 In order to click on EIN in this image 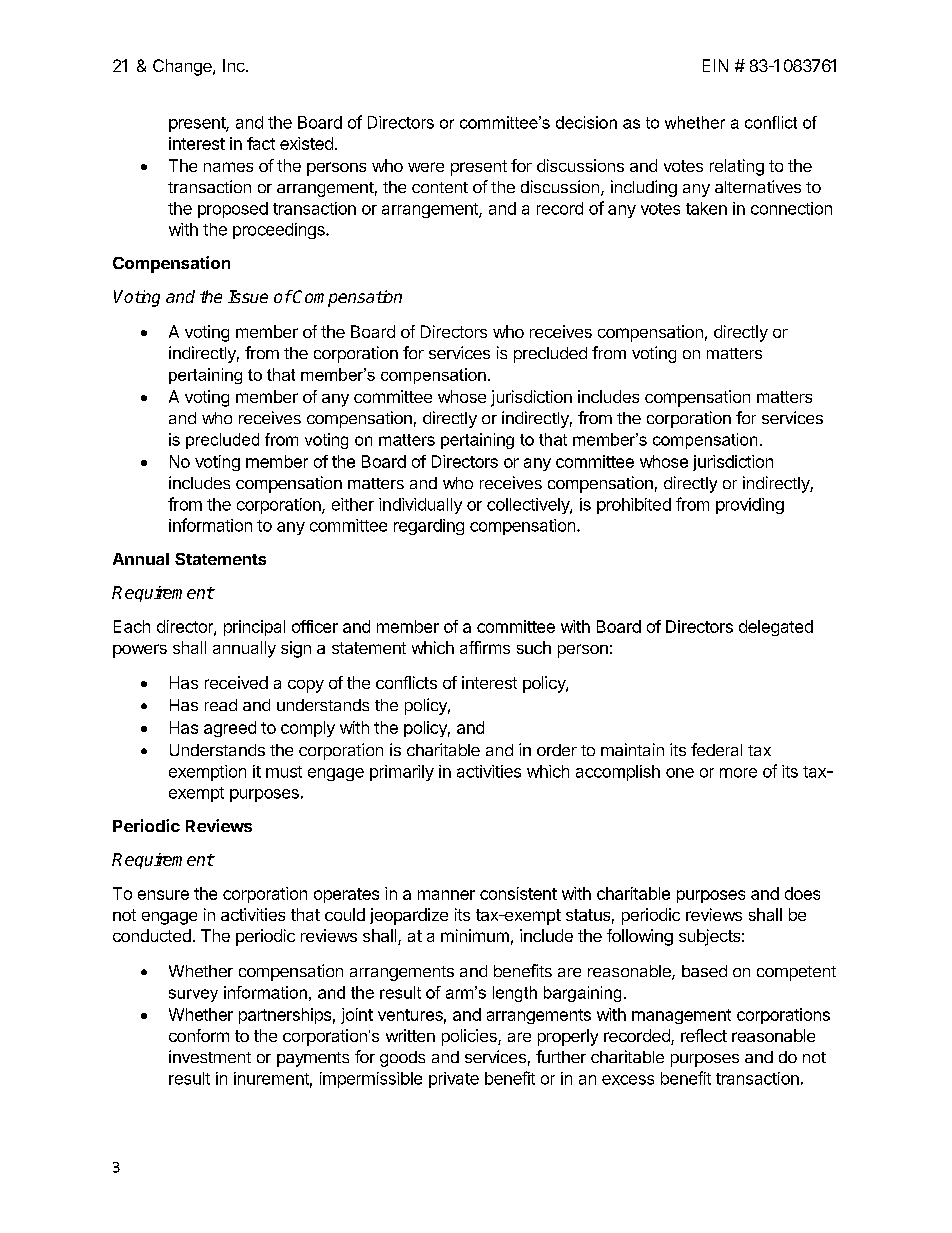, I will do `click(715, 65)`.
